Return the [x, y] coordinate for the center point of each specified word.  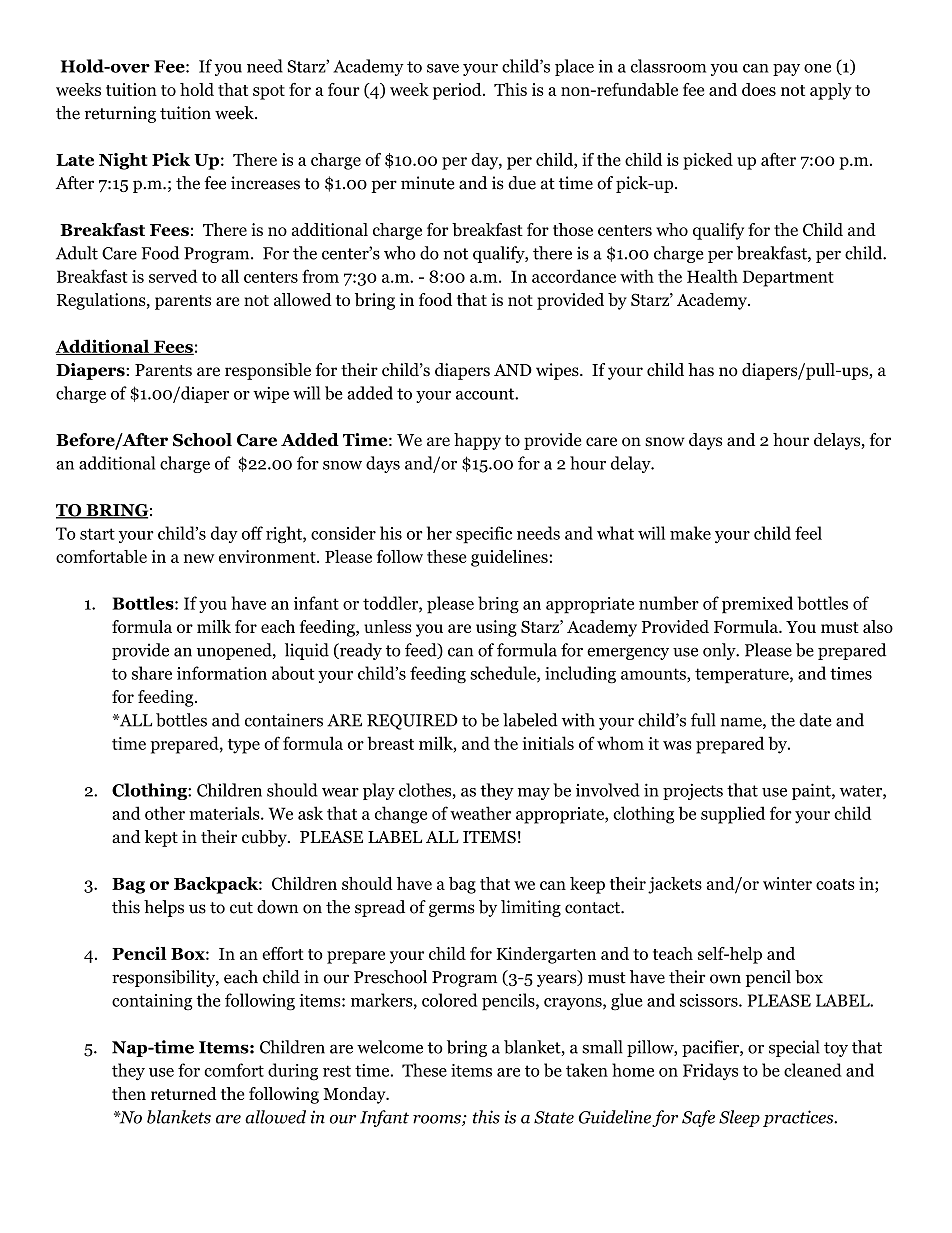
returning [120, 114]
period [458, 91]
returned [184, 1093]
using [496, 628]
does [759, 89]
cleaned [813, 1070]
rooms [438, 1120]
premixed [757, 605]
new [199, 558]
